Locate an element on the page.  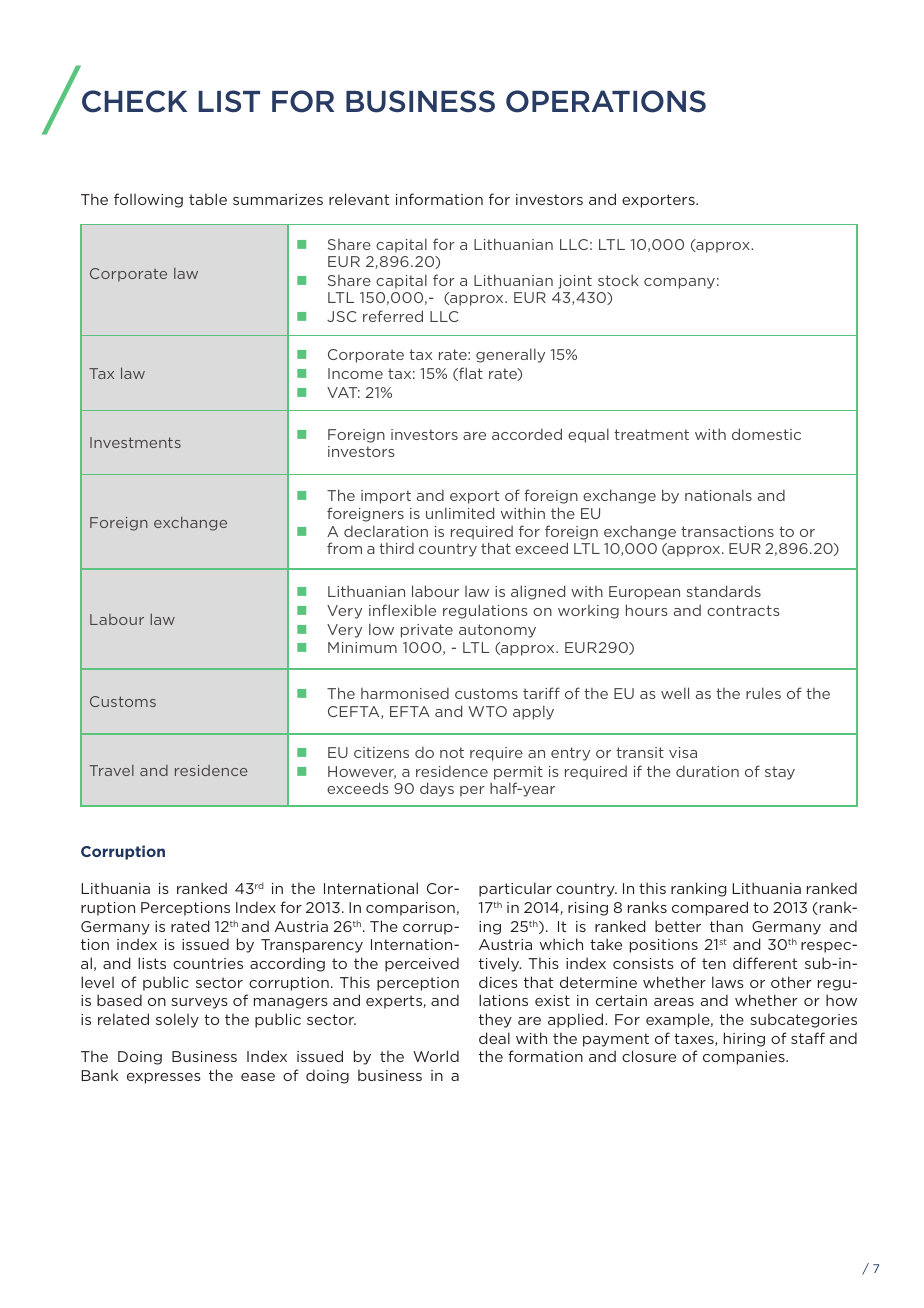
referred is located at coordinates (393, 316).
